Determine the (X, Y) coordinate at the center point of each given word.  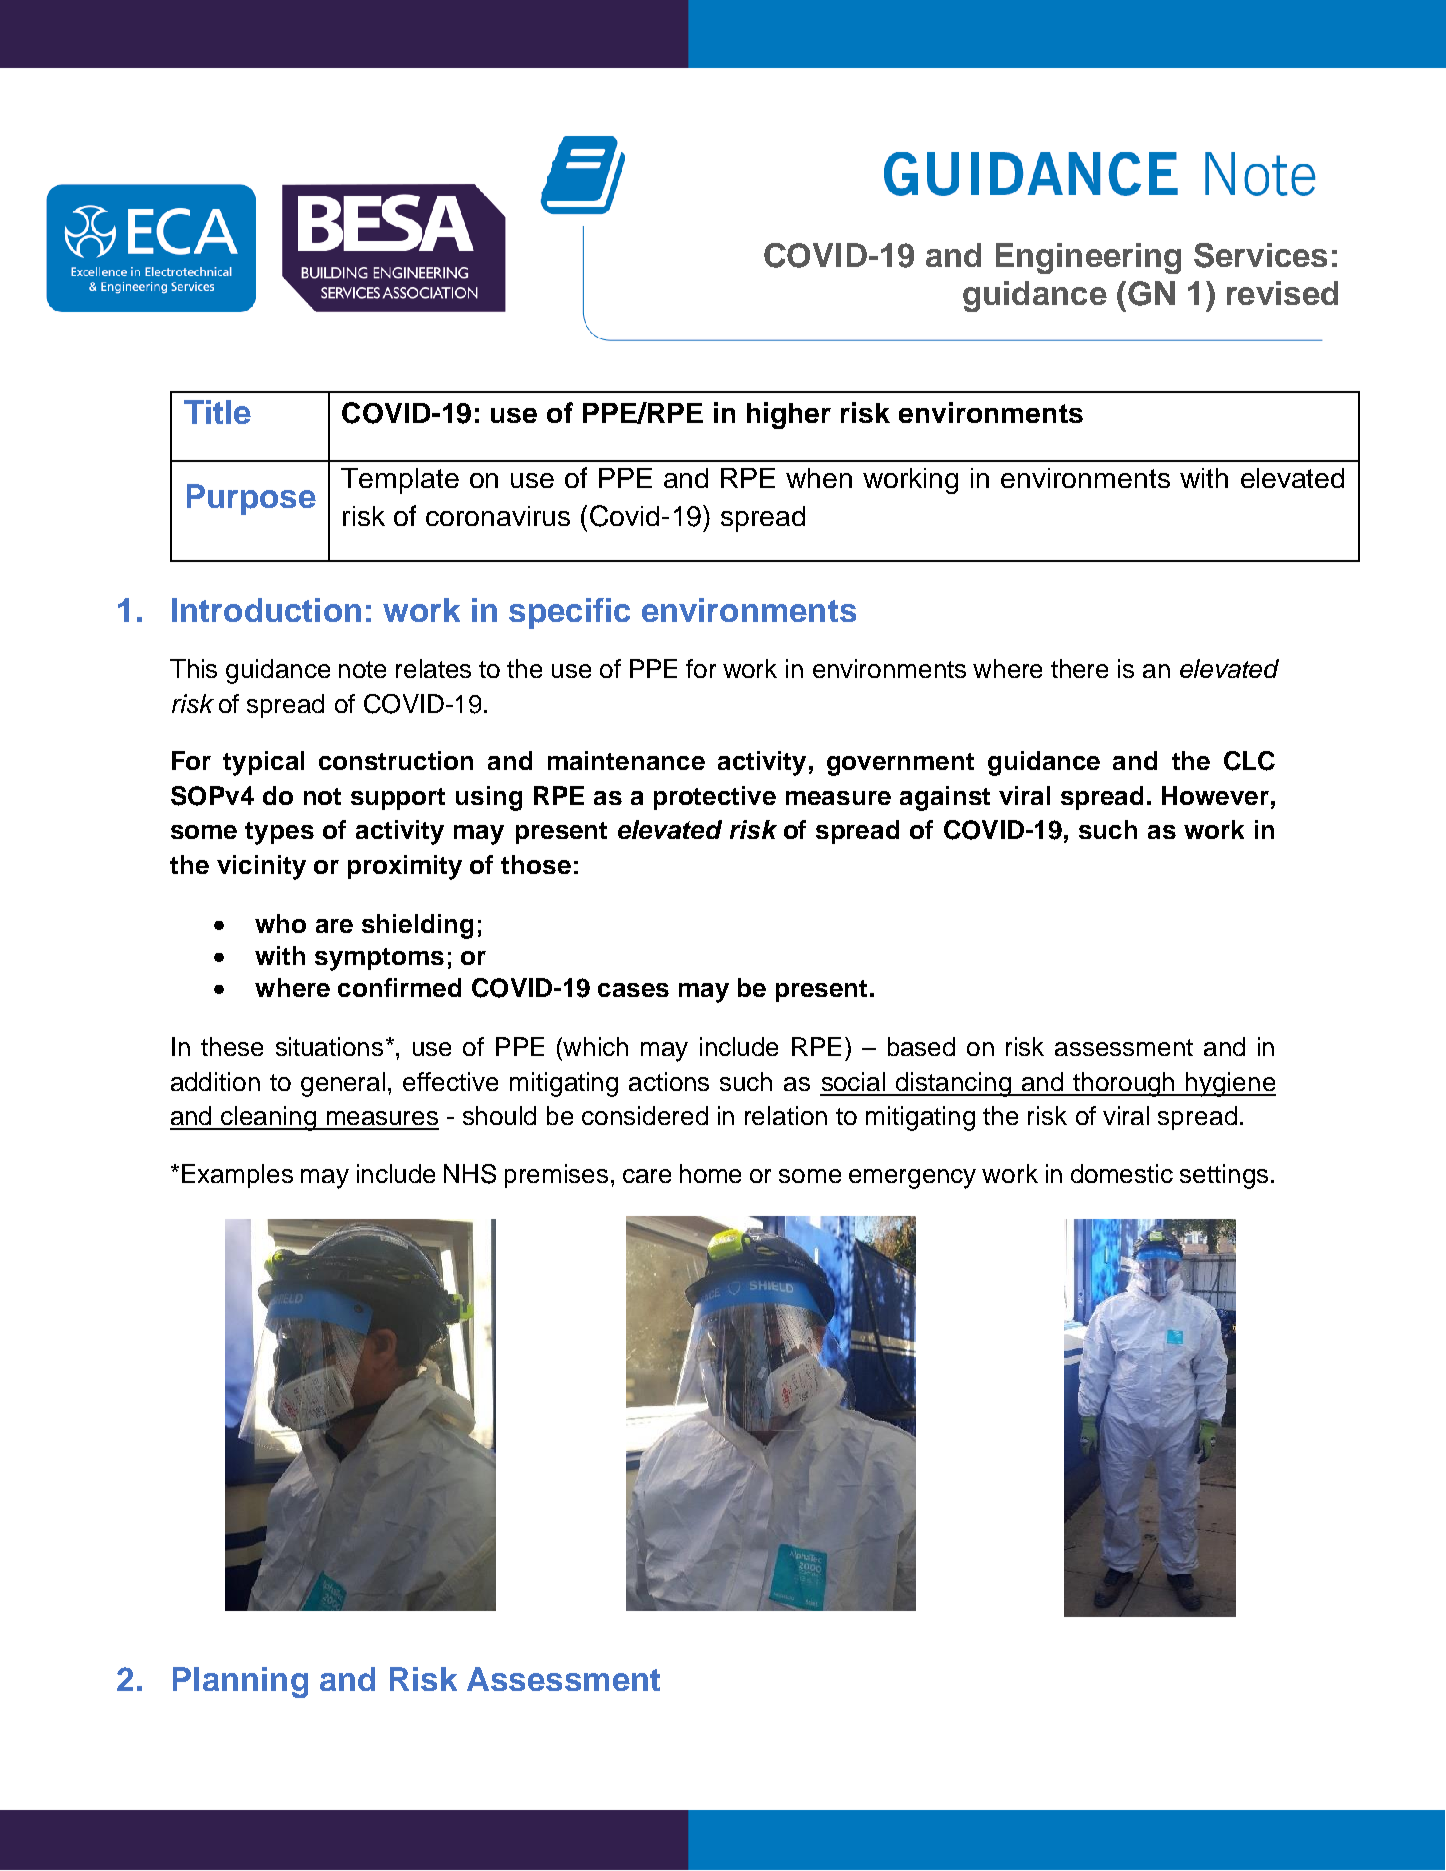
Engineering (1088, 258)
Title (217, 412)
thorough (1124, 1084)
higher (789, 415)
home (710, 1173)
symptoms (379, 959)
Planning (240, 1682)
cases (633, 990)
